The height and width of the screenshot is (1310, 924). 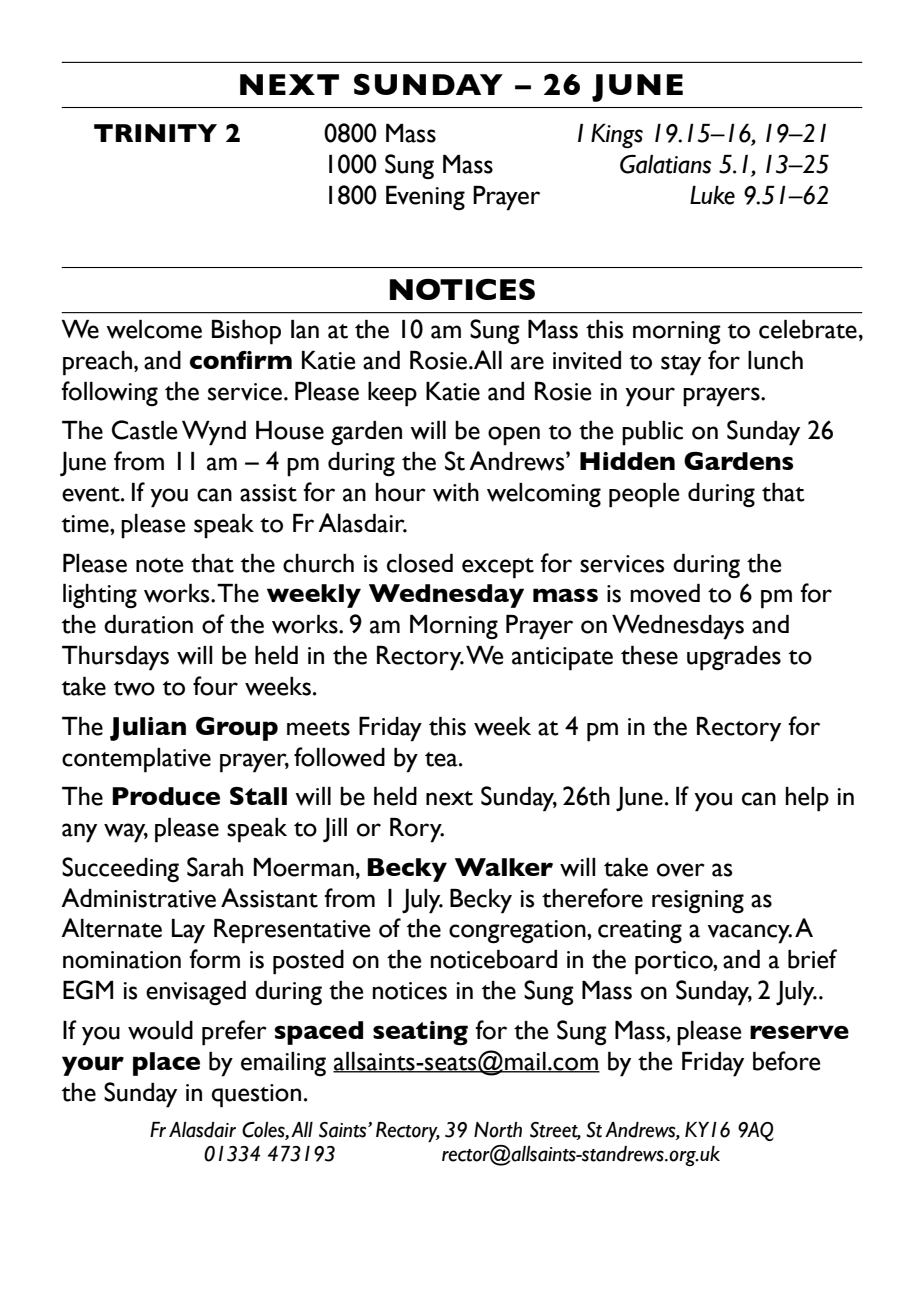 What do you see at coordinates (155, 133) in the screenshot?
I see `TRINITY` at bounding box center [155, 133].
